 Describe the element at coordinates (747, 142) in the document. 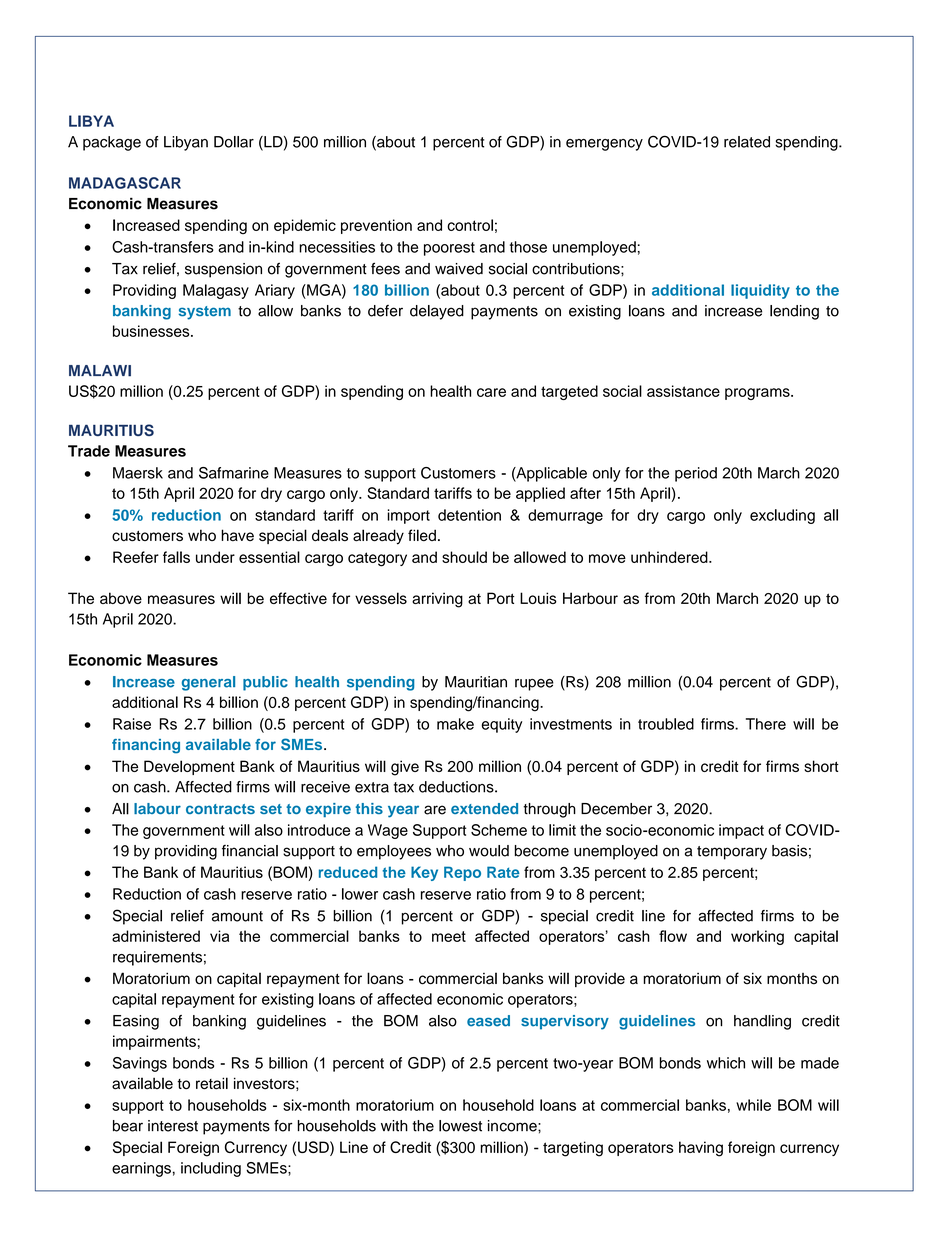

I see `related` at that location.
